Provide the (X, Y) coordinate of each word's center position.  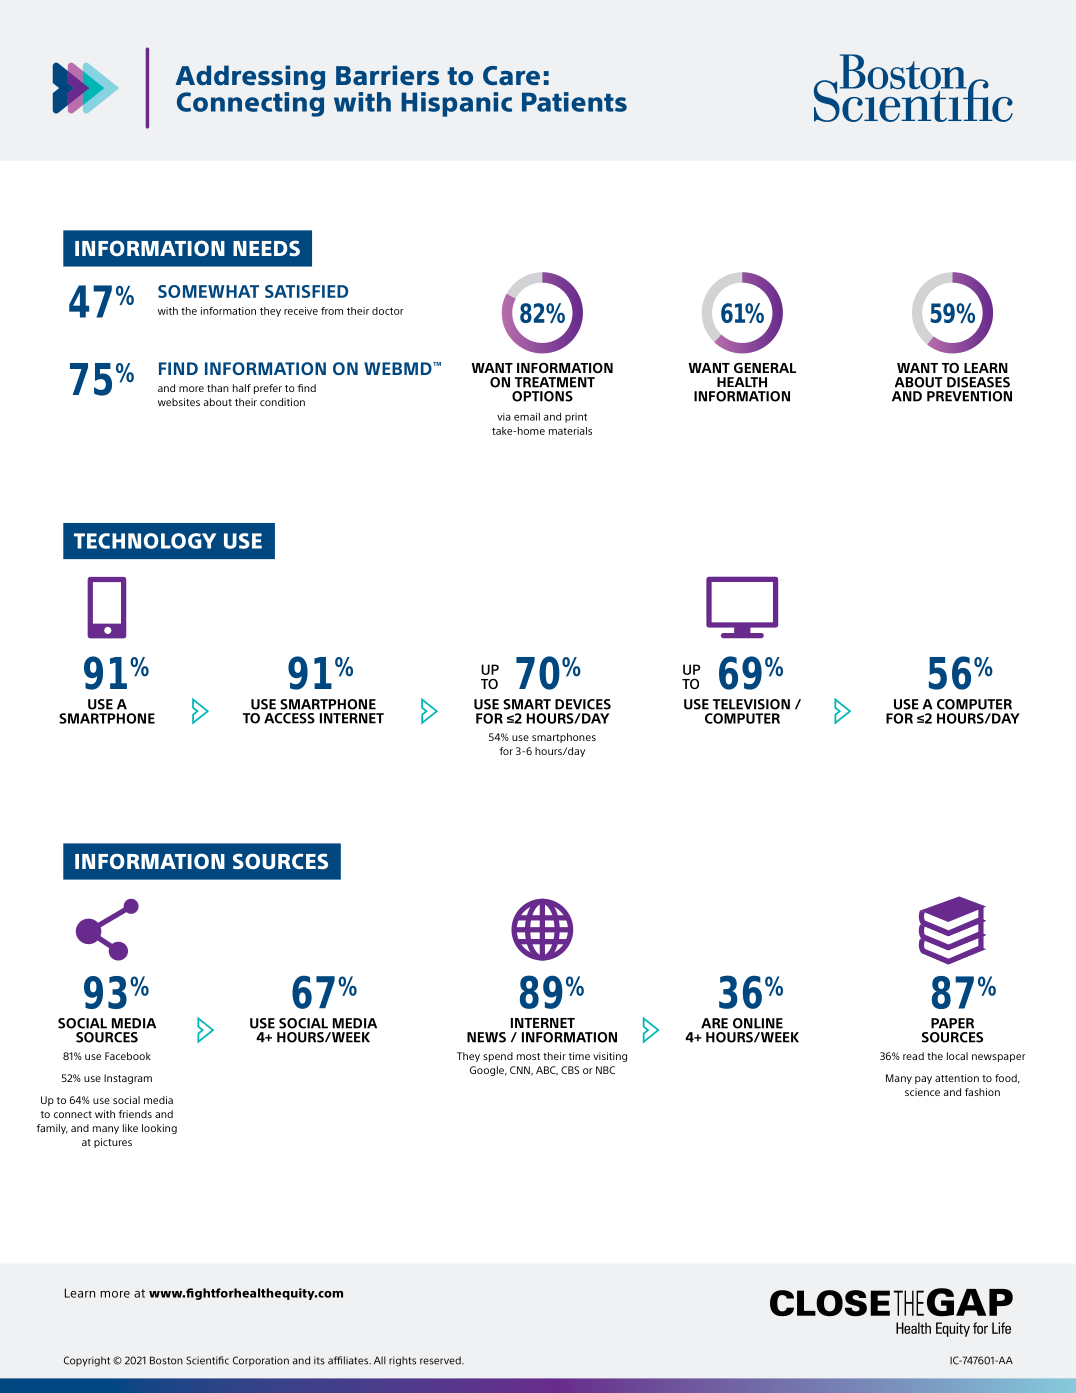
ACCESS (289, 718)
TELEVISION (751, 704)
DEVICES (583, 704)
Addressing (250, 79)
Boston (166, 1360)
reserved (441, 1360)
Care (511, 76)
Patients (574, 102)
